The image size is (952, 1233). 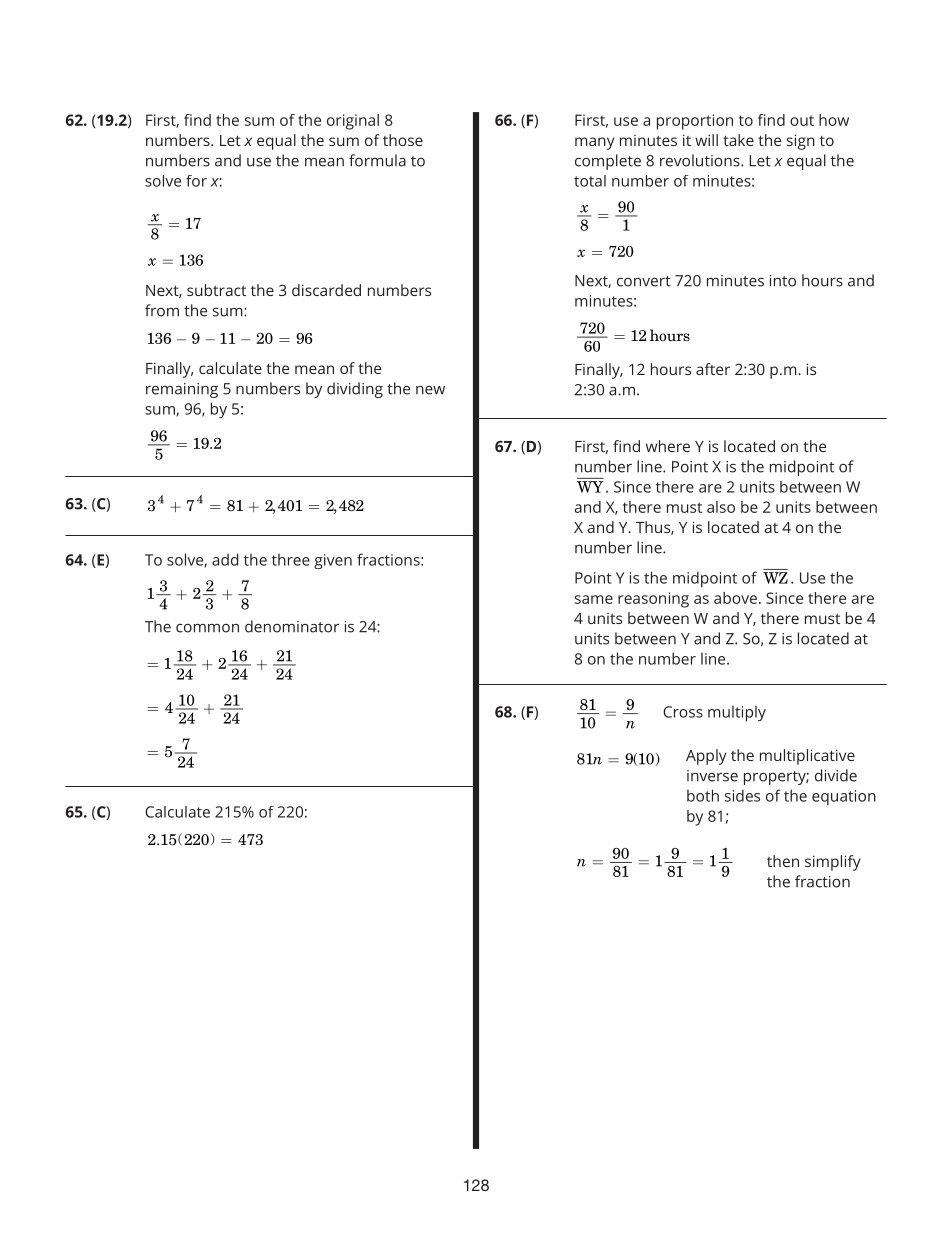 What do you see at coordinates (683, 712) in the screenshot?
I see `Cross` at bounding box center [683, 712].
